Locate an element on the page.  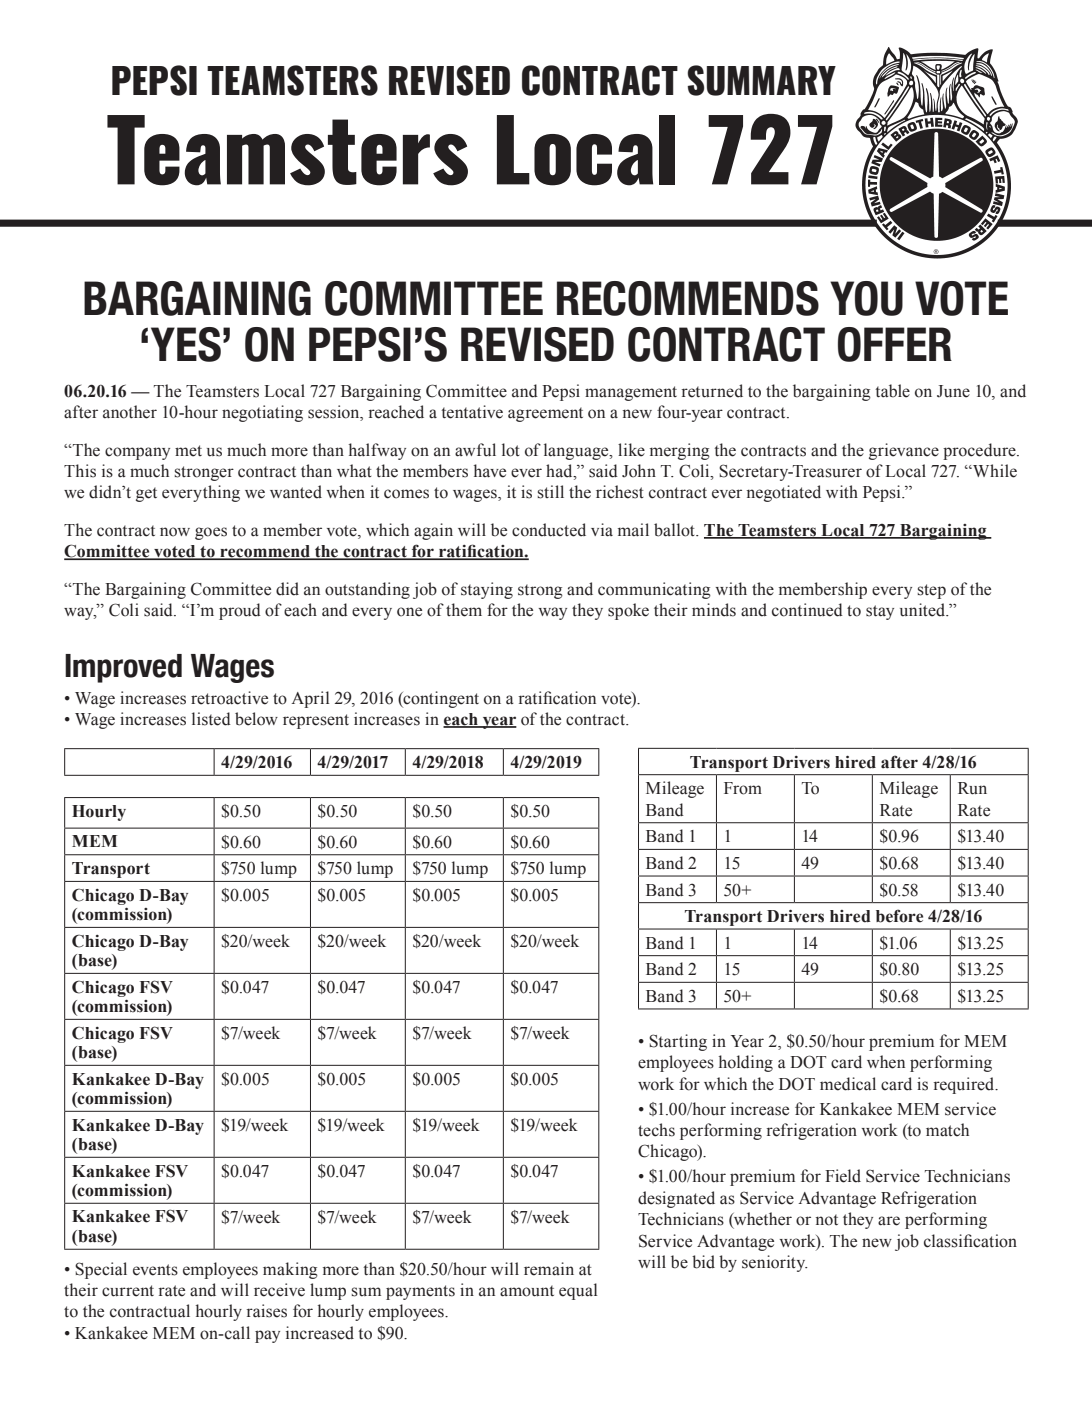
them is located at coordinates (464, 610).
